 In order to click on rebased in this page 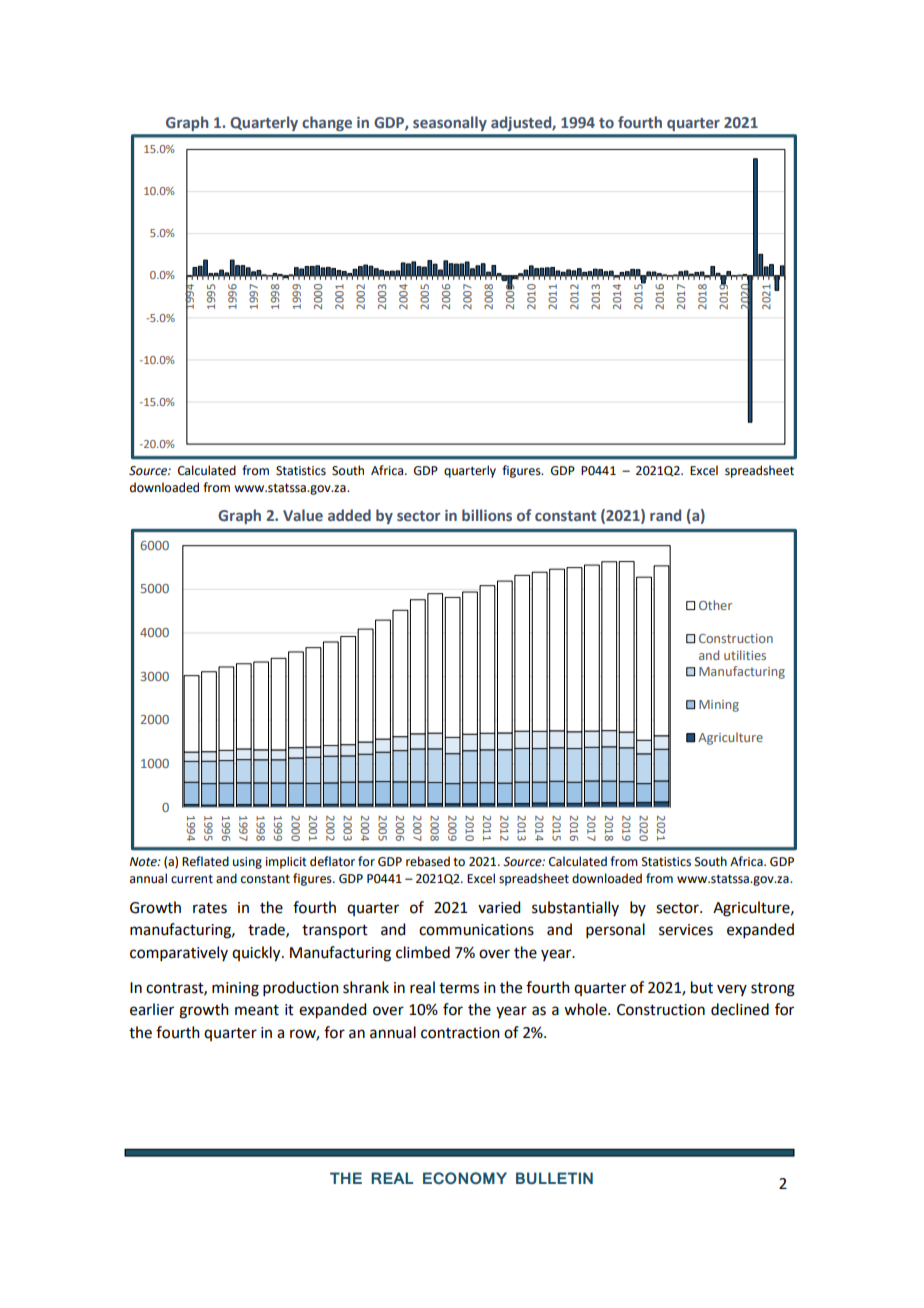, I will do `click(428, 861)`.
